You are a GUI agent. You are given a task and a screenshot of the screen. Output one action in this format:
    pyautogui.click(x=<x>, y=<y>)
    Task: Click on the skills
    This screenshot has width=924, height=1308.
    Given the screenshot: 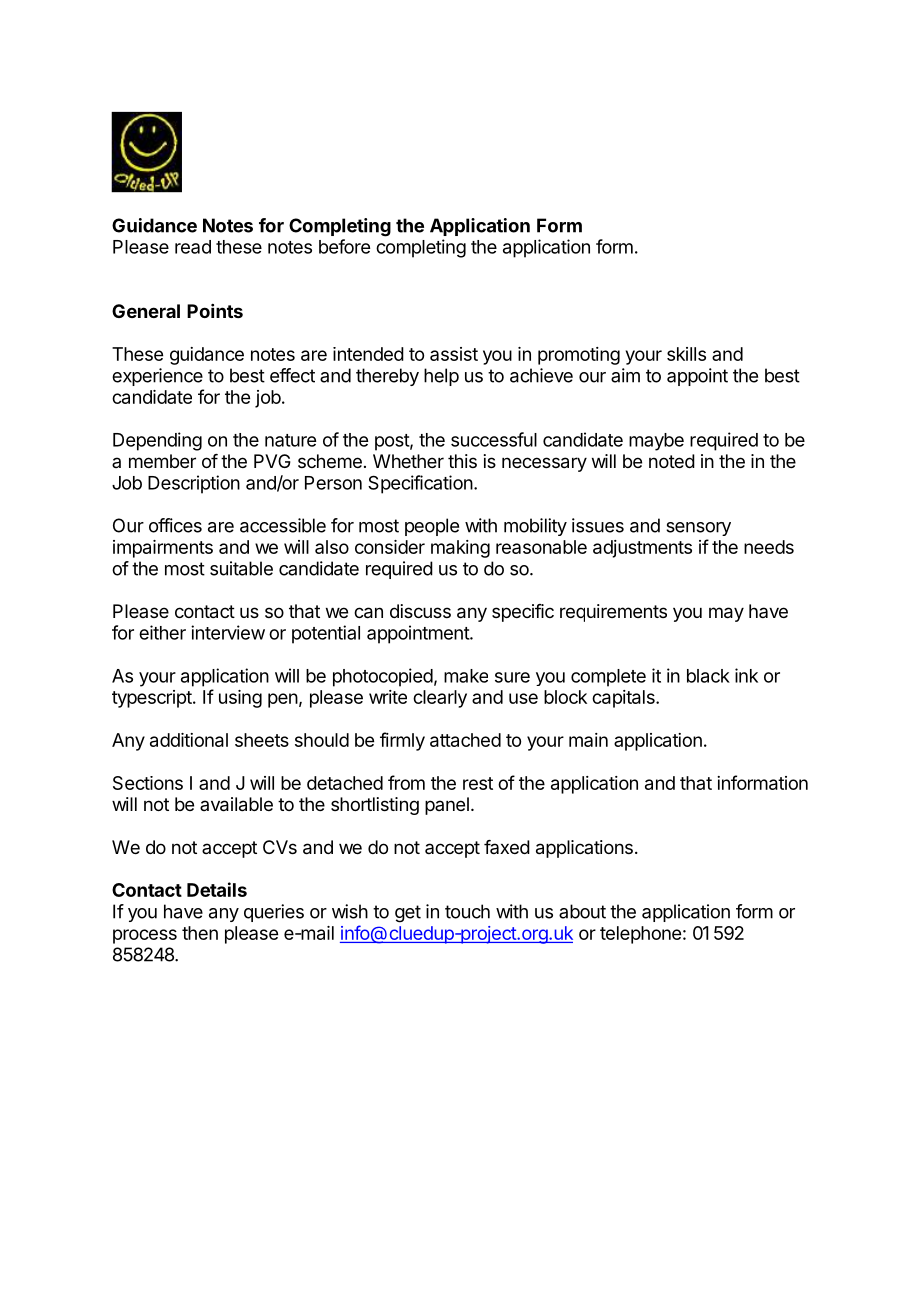 What is the action you would take?
    pyautogui.click(x=686, y=354)
